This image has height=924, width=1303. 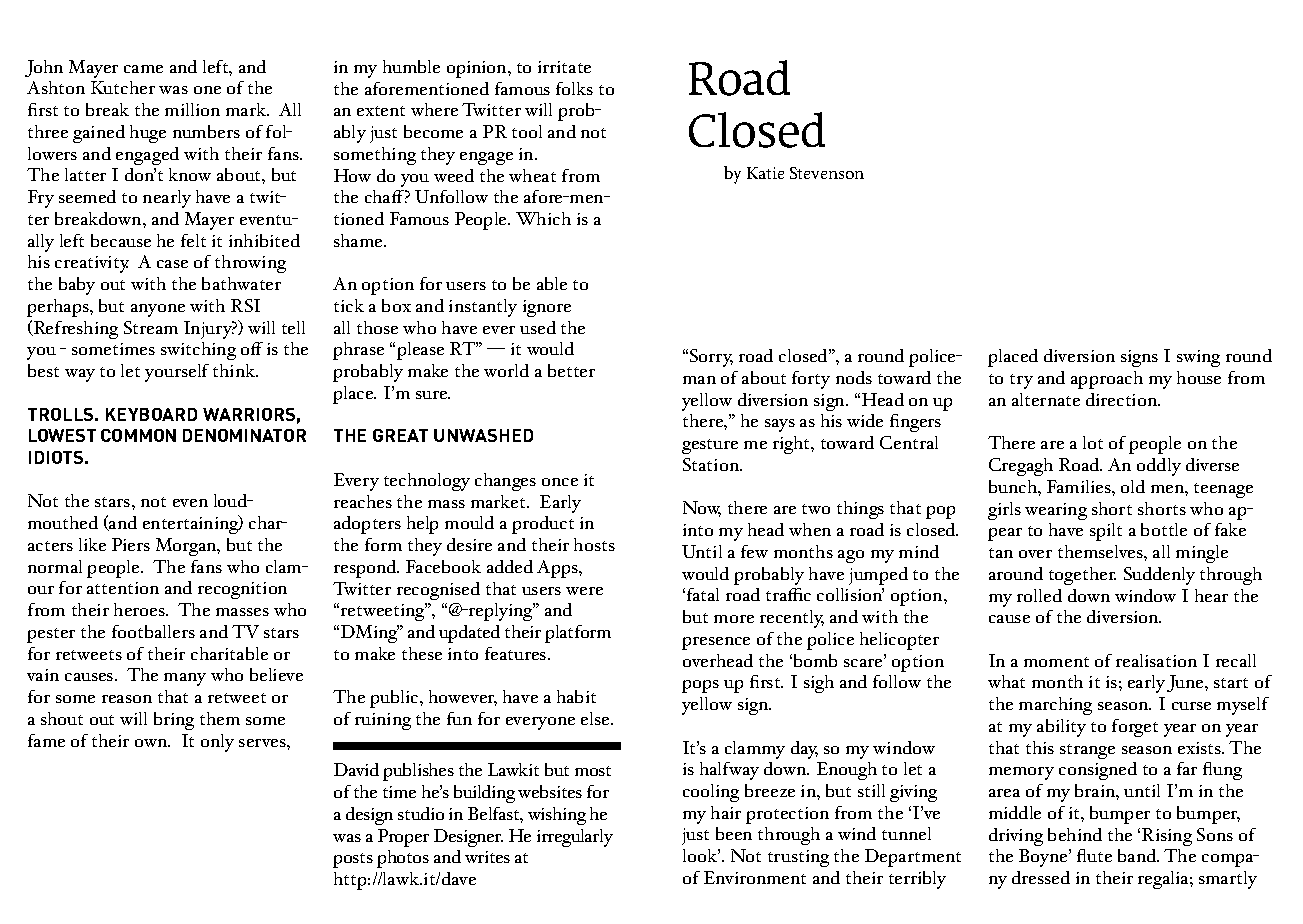 What do you see at coordinates (1080, 486) in the image?
I see `Families` at bounding box center [1080, 486].
